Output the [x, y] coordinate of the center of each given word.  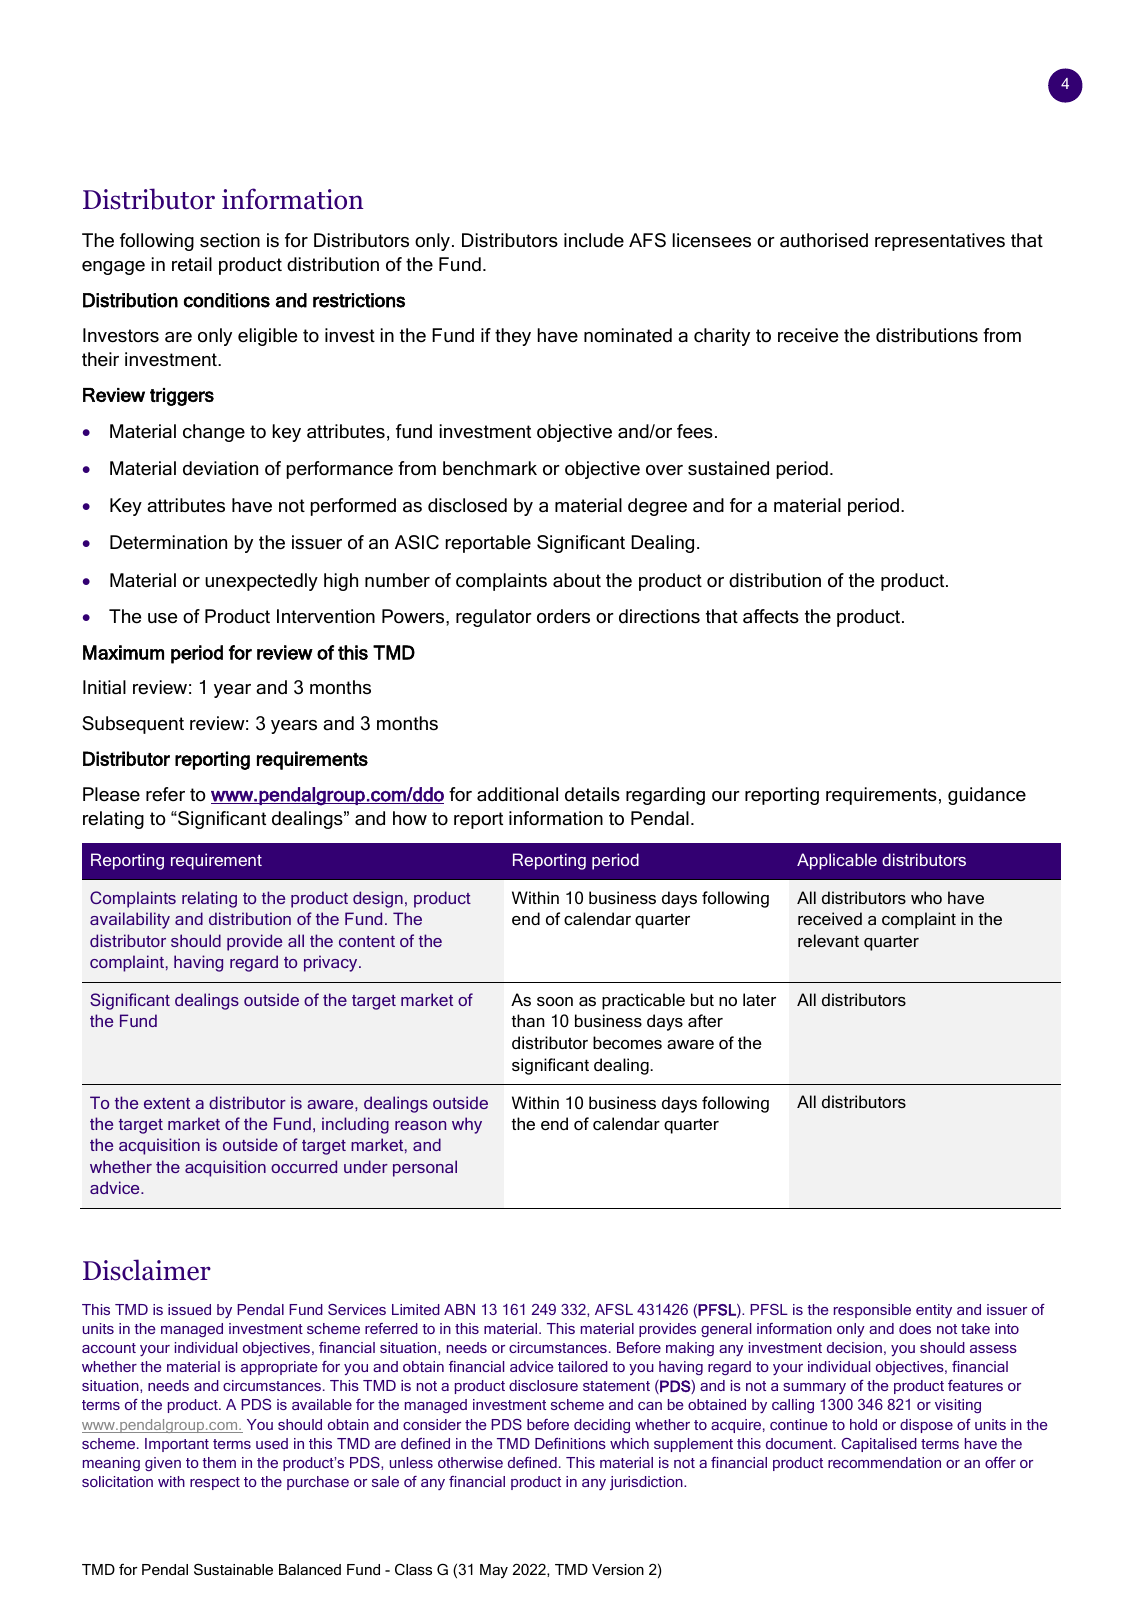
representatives [940, 242]
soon [555, 1001]
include [594, 240]
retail [192, 264]
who [926, 897]
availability [130, 920]
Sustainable [233, 1569]
